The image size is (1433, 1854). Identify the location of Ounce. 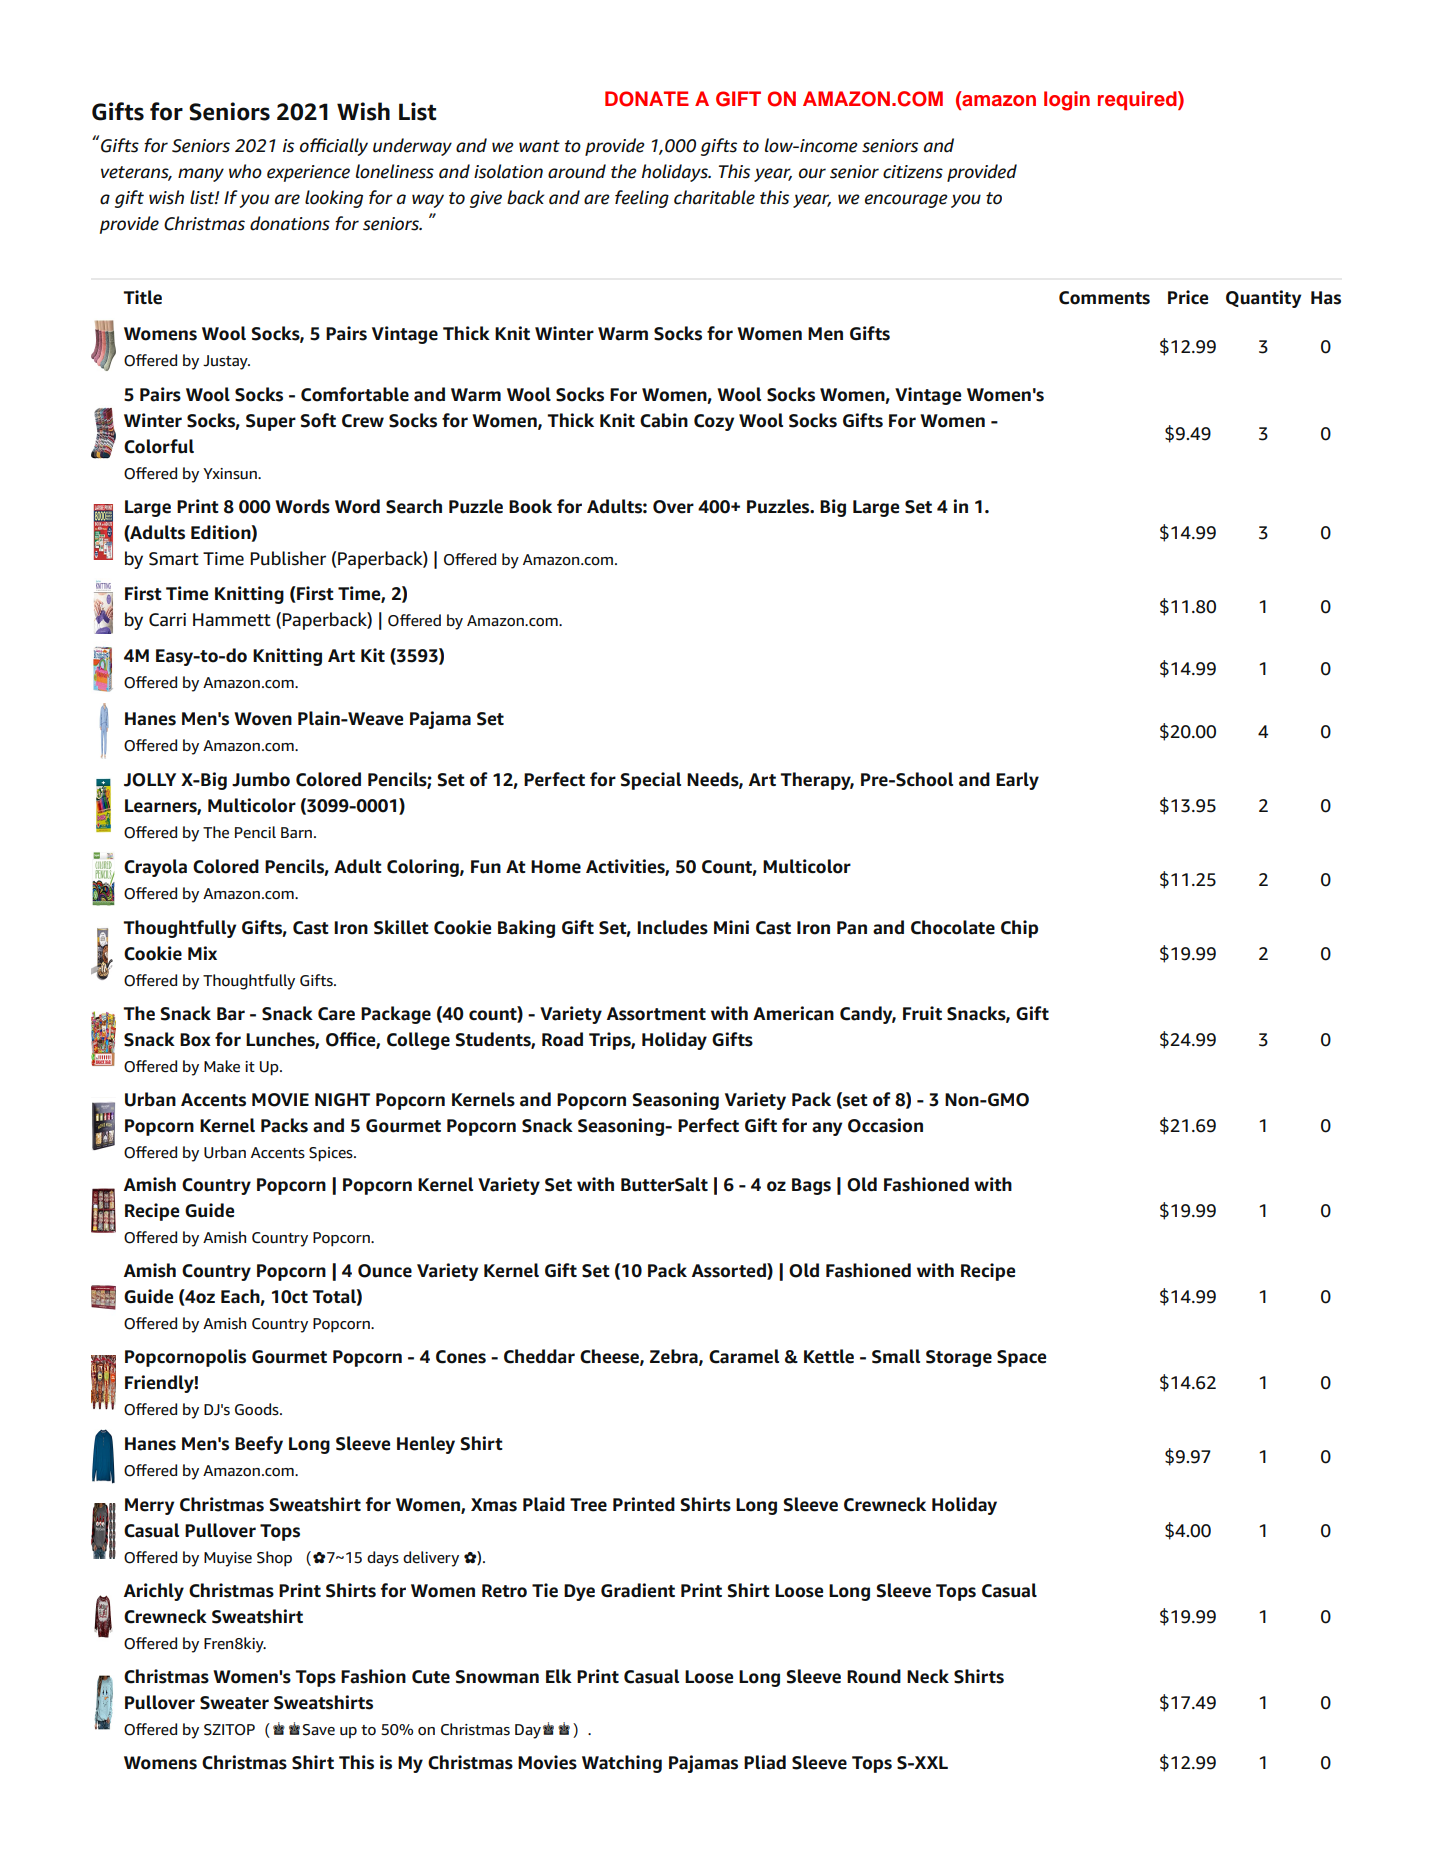
(385, 1271).
